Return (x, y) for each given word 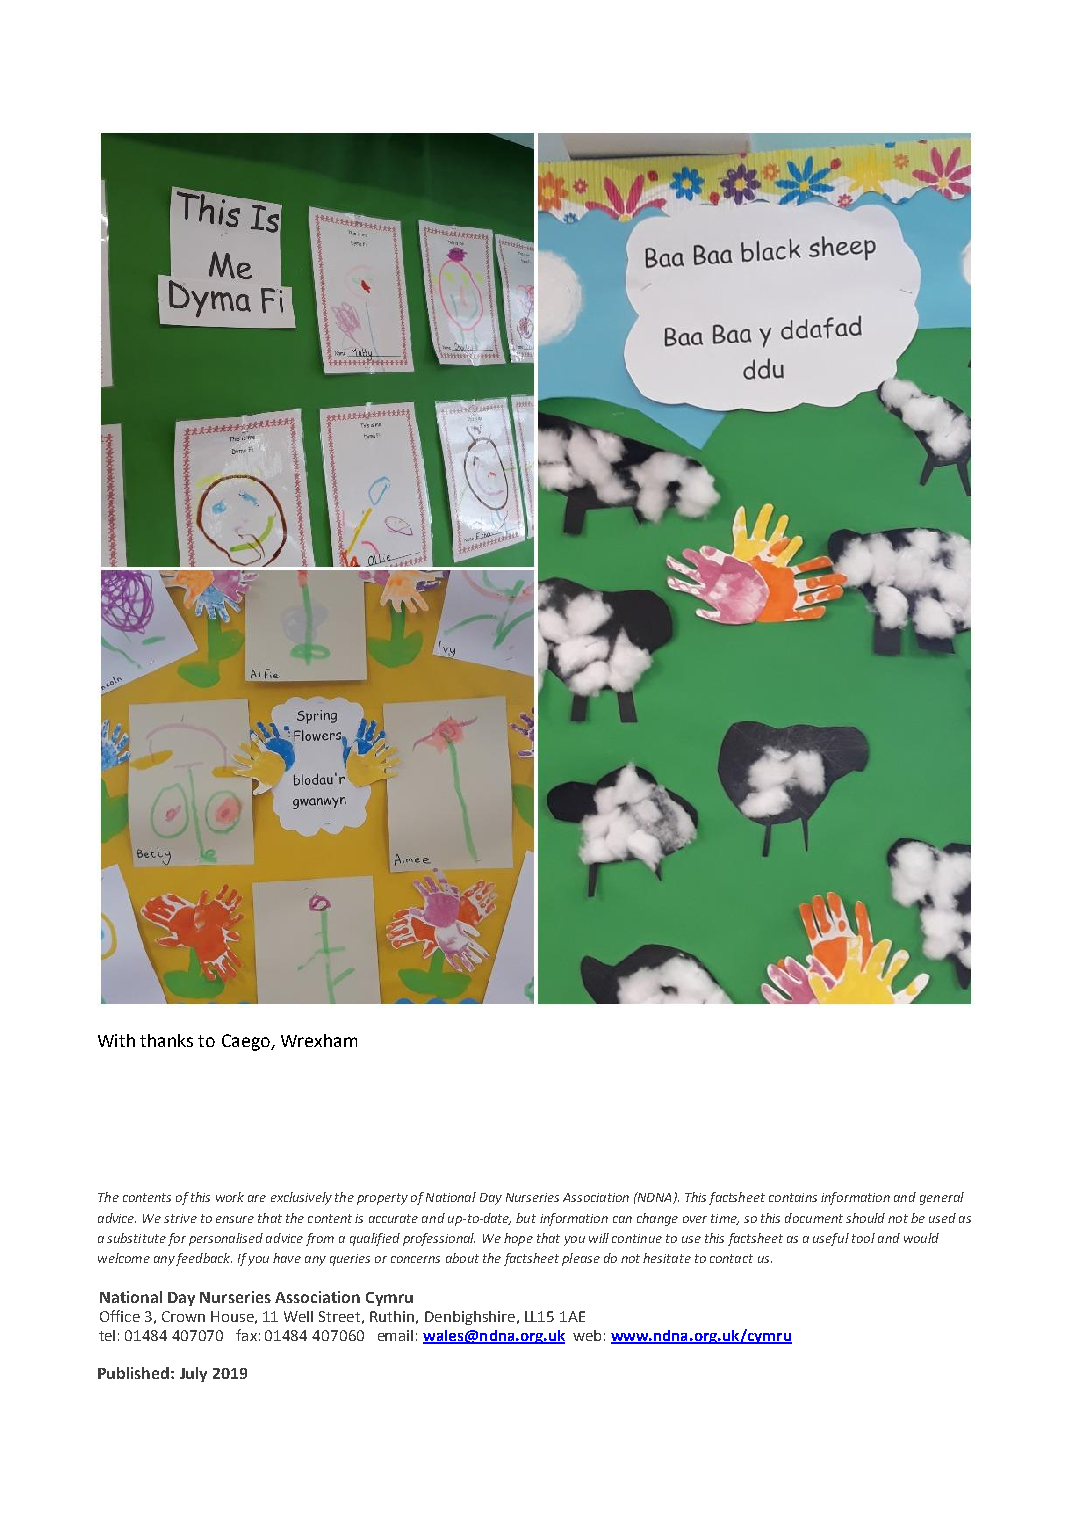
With (116, 1040)
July (193, 1374)
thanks (166, 1040)
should (865, 1218)
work (230, 1197)
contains (793, 1197)
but (526, 1218)
